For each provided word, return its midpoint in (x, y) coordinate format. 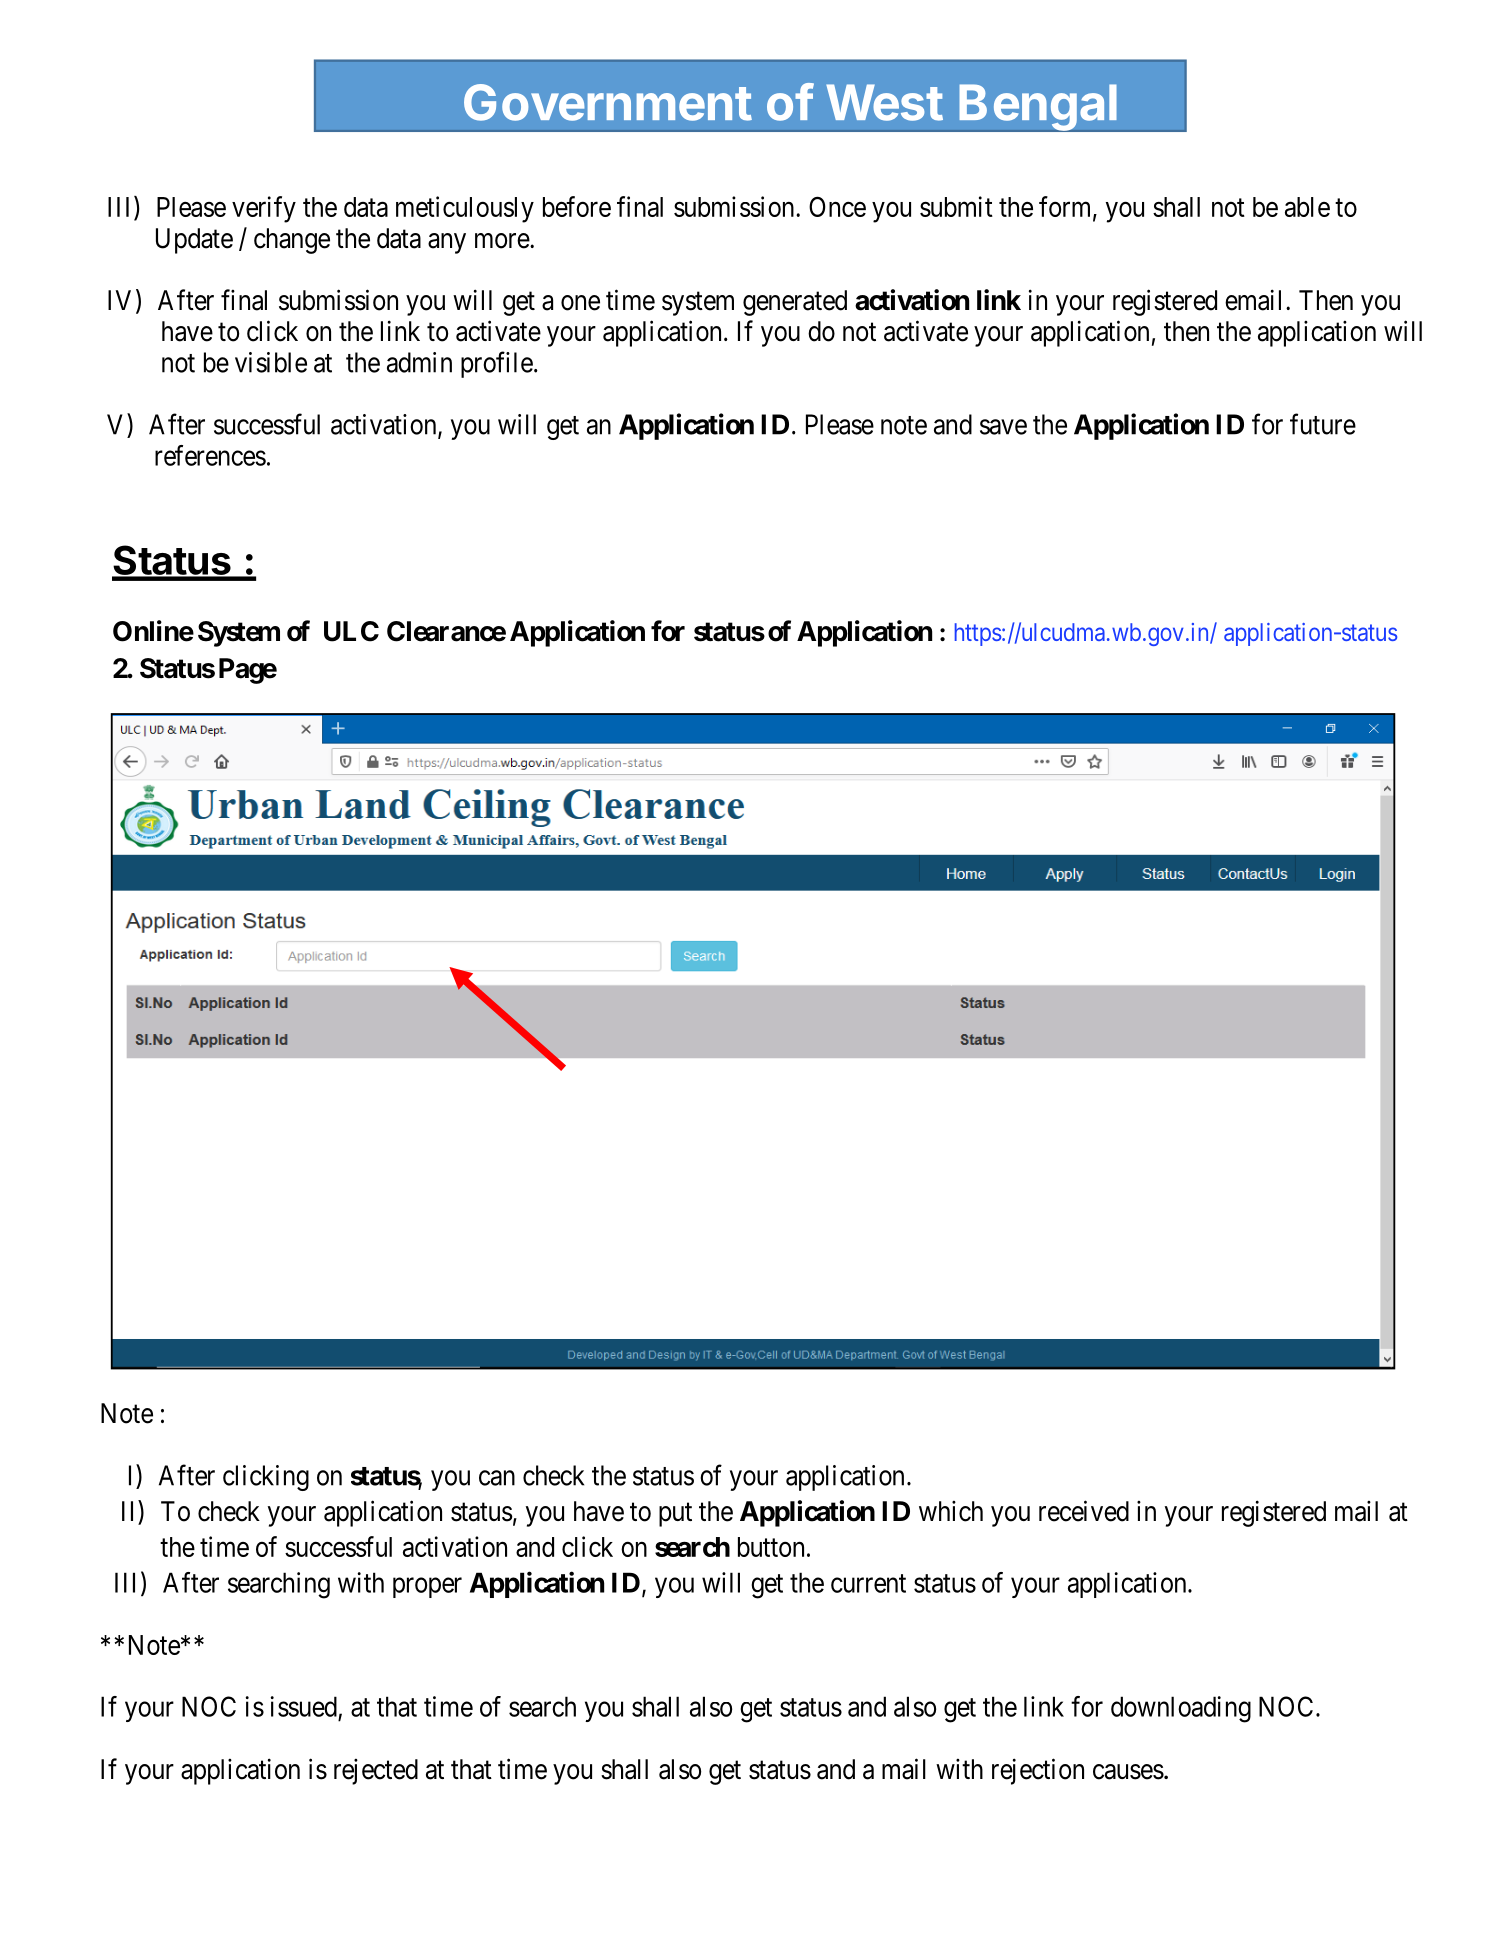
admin (419, 362)
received (1084, 1511)
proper (427, 1588)
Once (837, 206)
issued (304, 1706)
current (868, 1583)
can (497, 1478)
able (1307, 207)
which (951, 1511)
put (675, 1515)
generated (795, 303)
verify (264, 209)
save (1003, 427)
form (1066, 207)
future (1323, 424)
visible (271, 362)
